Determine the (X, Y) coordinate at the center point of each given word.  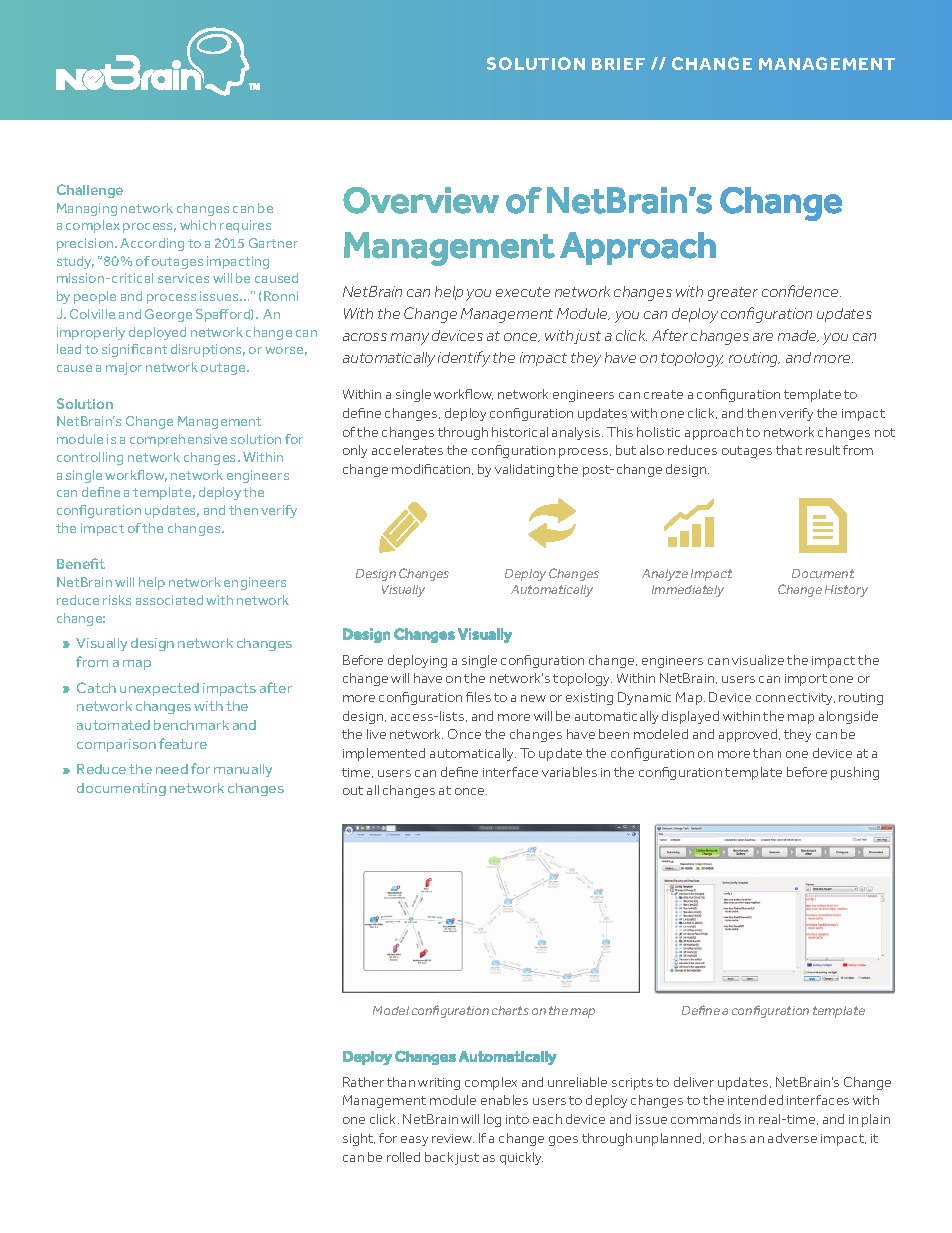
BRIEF (618, 64)
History (846, 591)
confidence (801, 291)
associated (169, 600)
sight (359, 1139)
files (478, 697)
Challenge (90, 191)
